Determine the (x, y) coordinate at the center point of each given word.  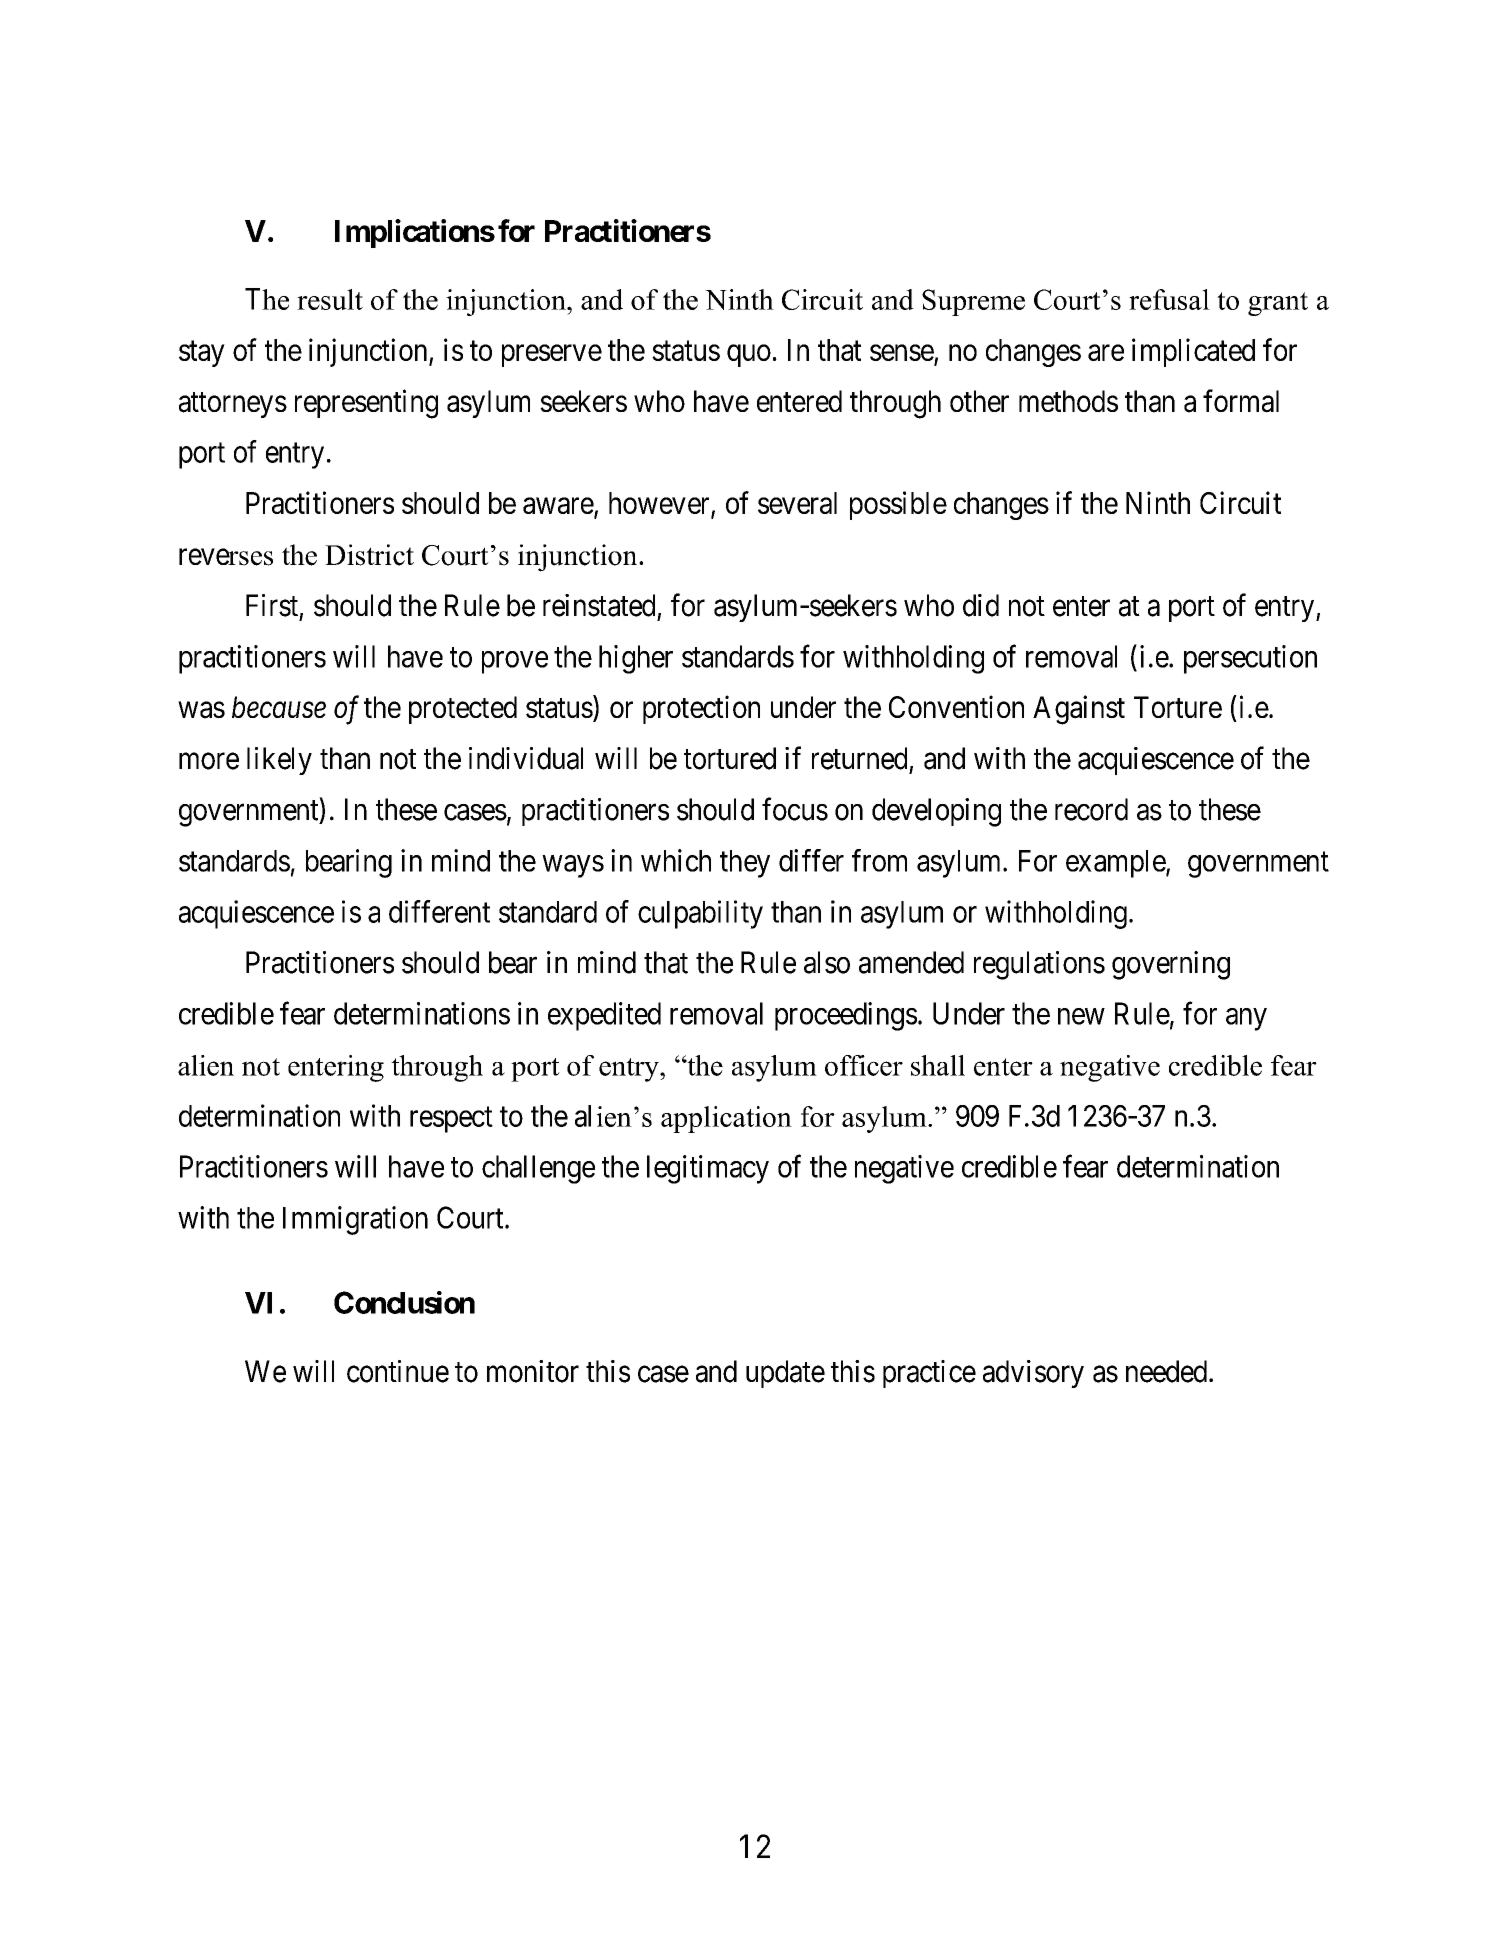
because (279, 707)
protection (701, 709)
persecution (1250, 659)
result (330, 299)
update (785, 1374)
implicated (1193, 352)
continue (398, 1371)
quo (749, 356)
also (827, 962)
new (1081, 1016)
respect (451, 1120)
